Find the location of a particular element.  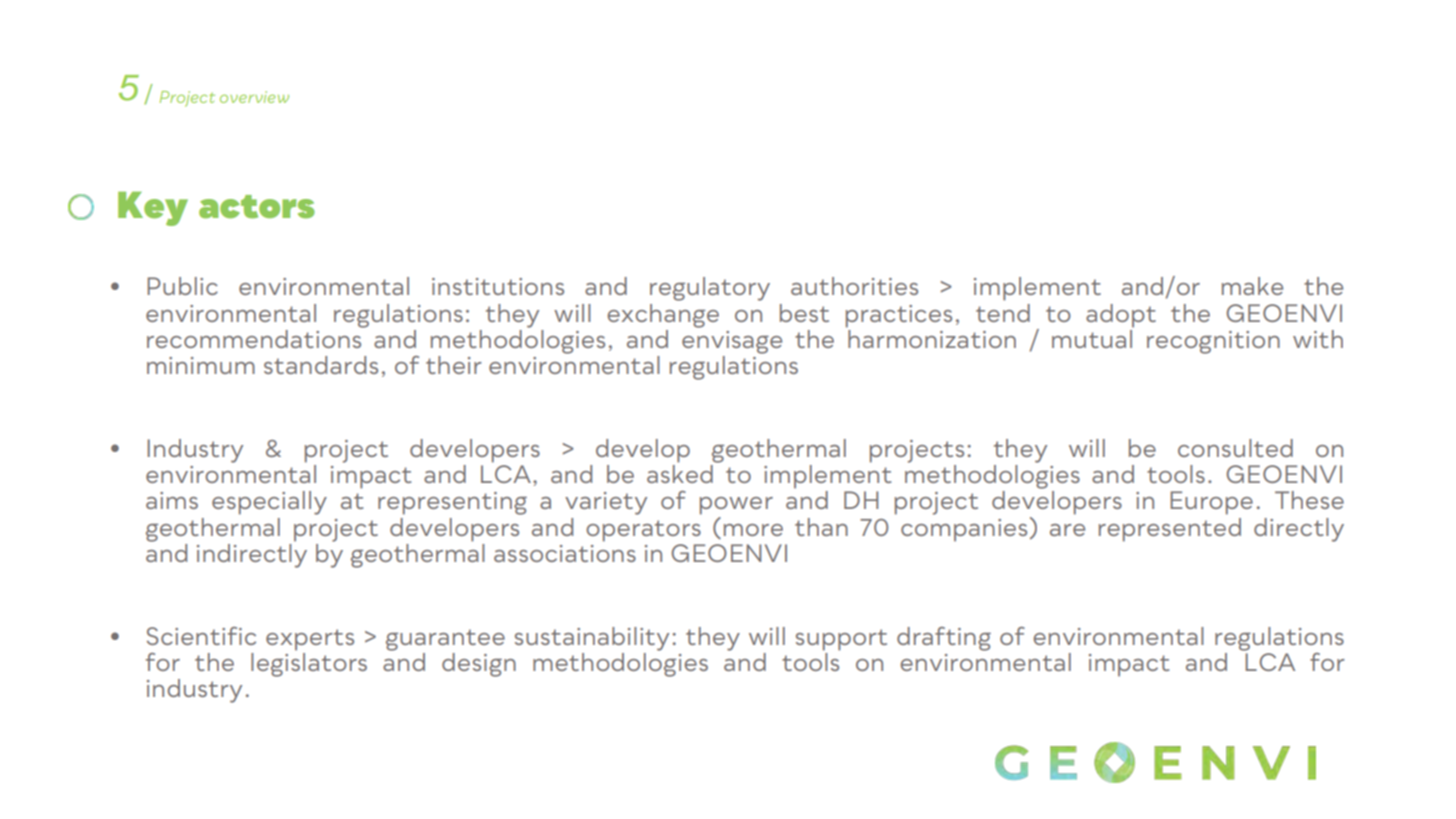

support is located at coordinates (841, 640).
